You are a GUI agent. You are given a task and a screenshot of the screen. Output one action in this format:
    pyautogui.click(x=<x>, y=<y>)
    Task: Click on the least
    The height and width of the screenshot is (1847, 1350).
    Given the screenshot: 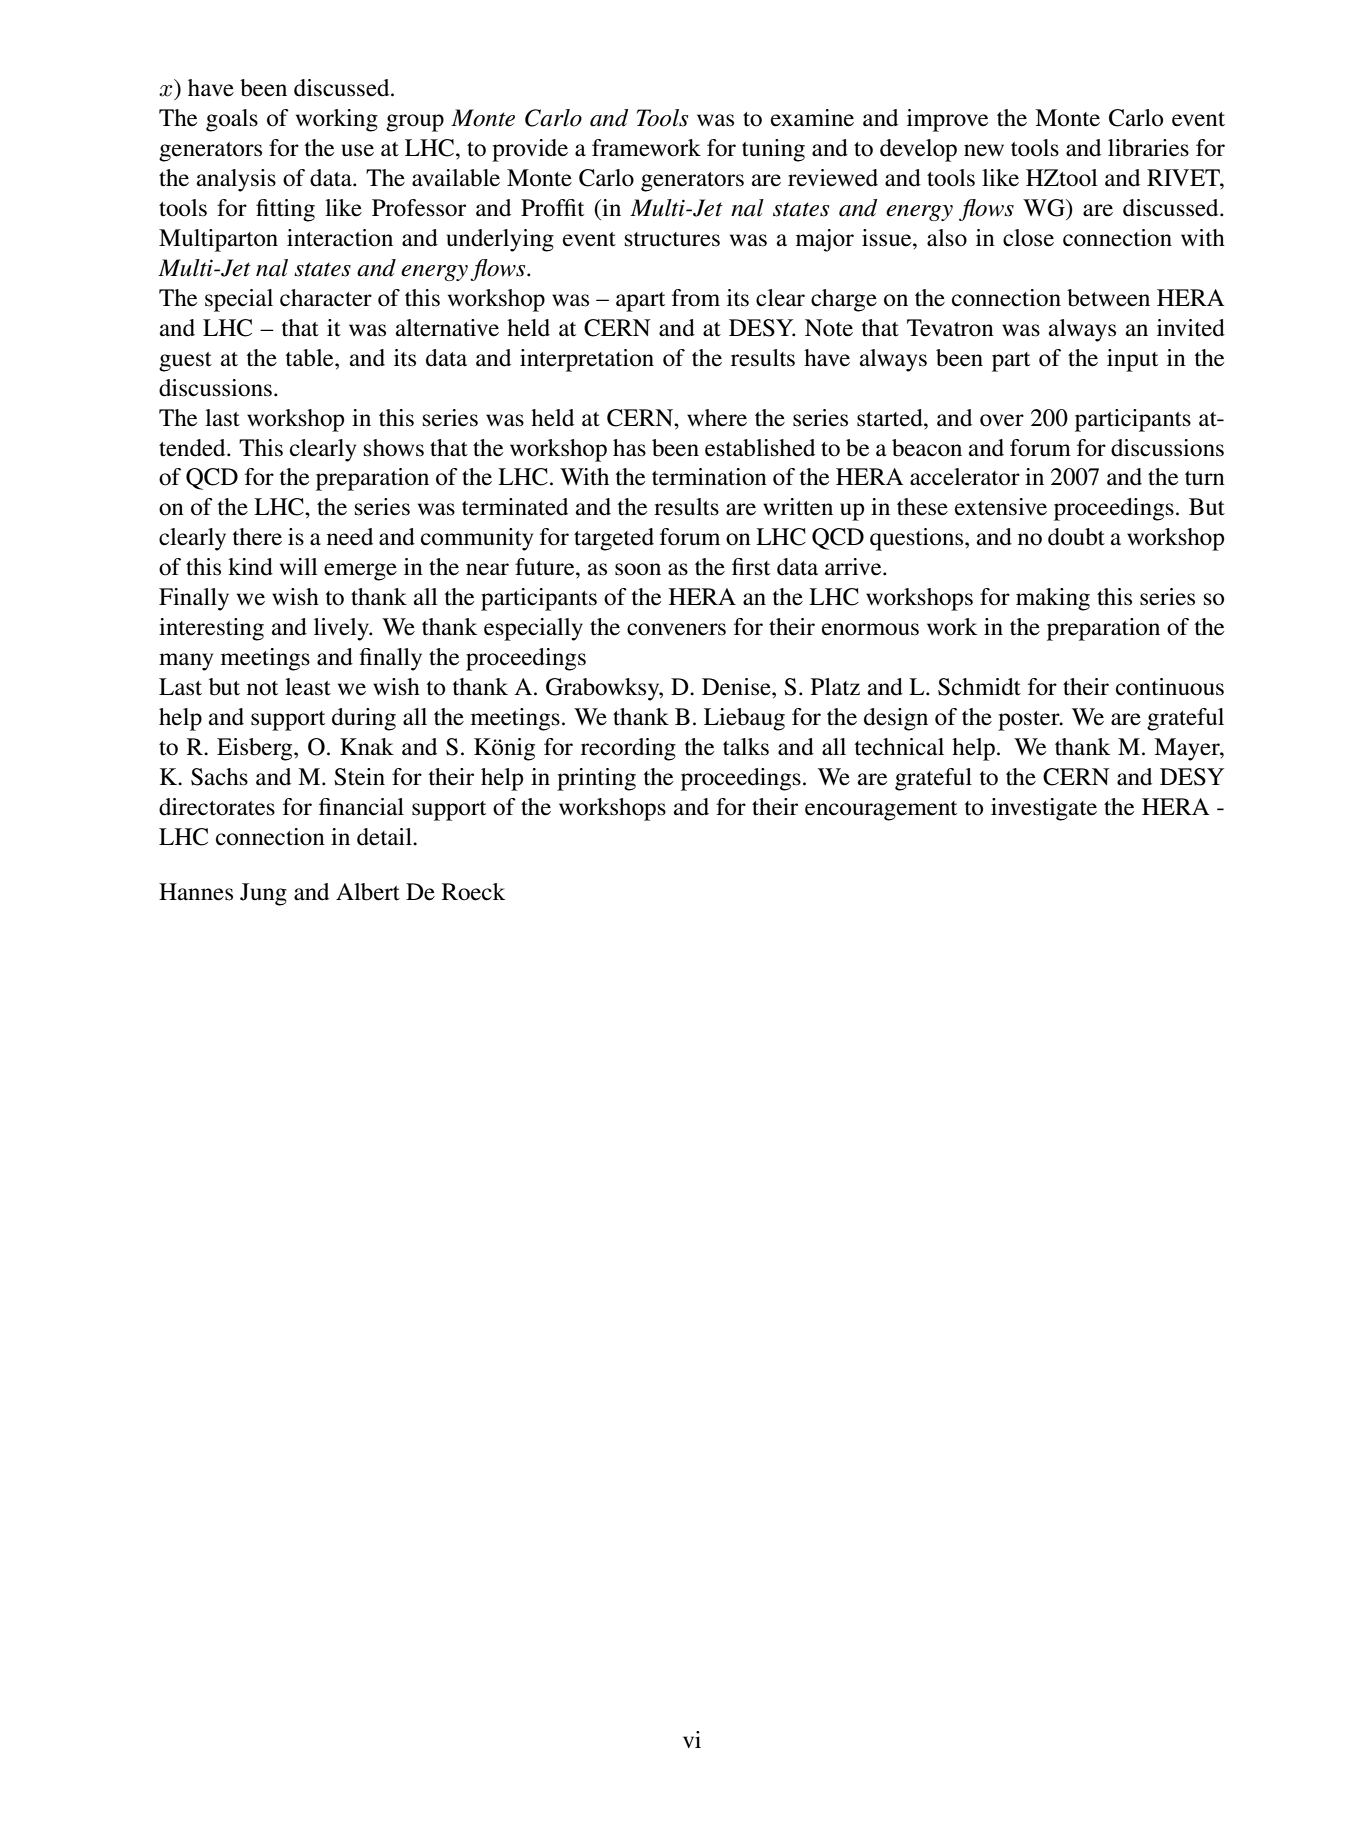 What is the action you would take?
    pyautogui.click(x=308, y=687)
